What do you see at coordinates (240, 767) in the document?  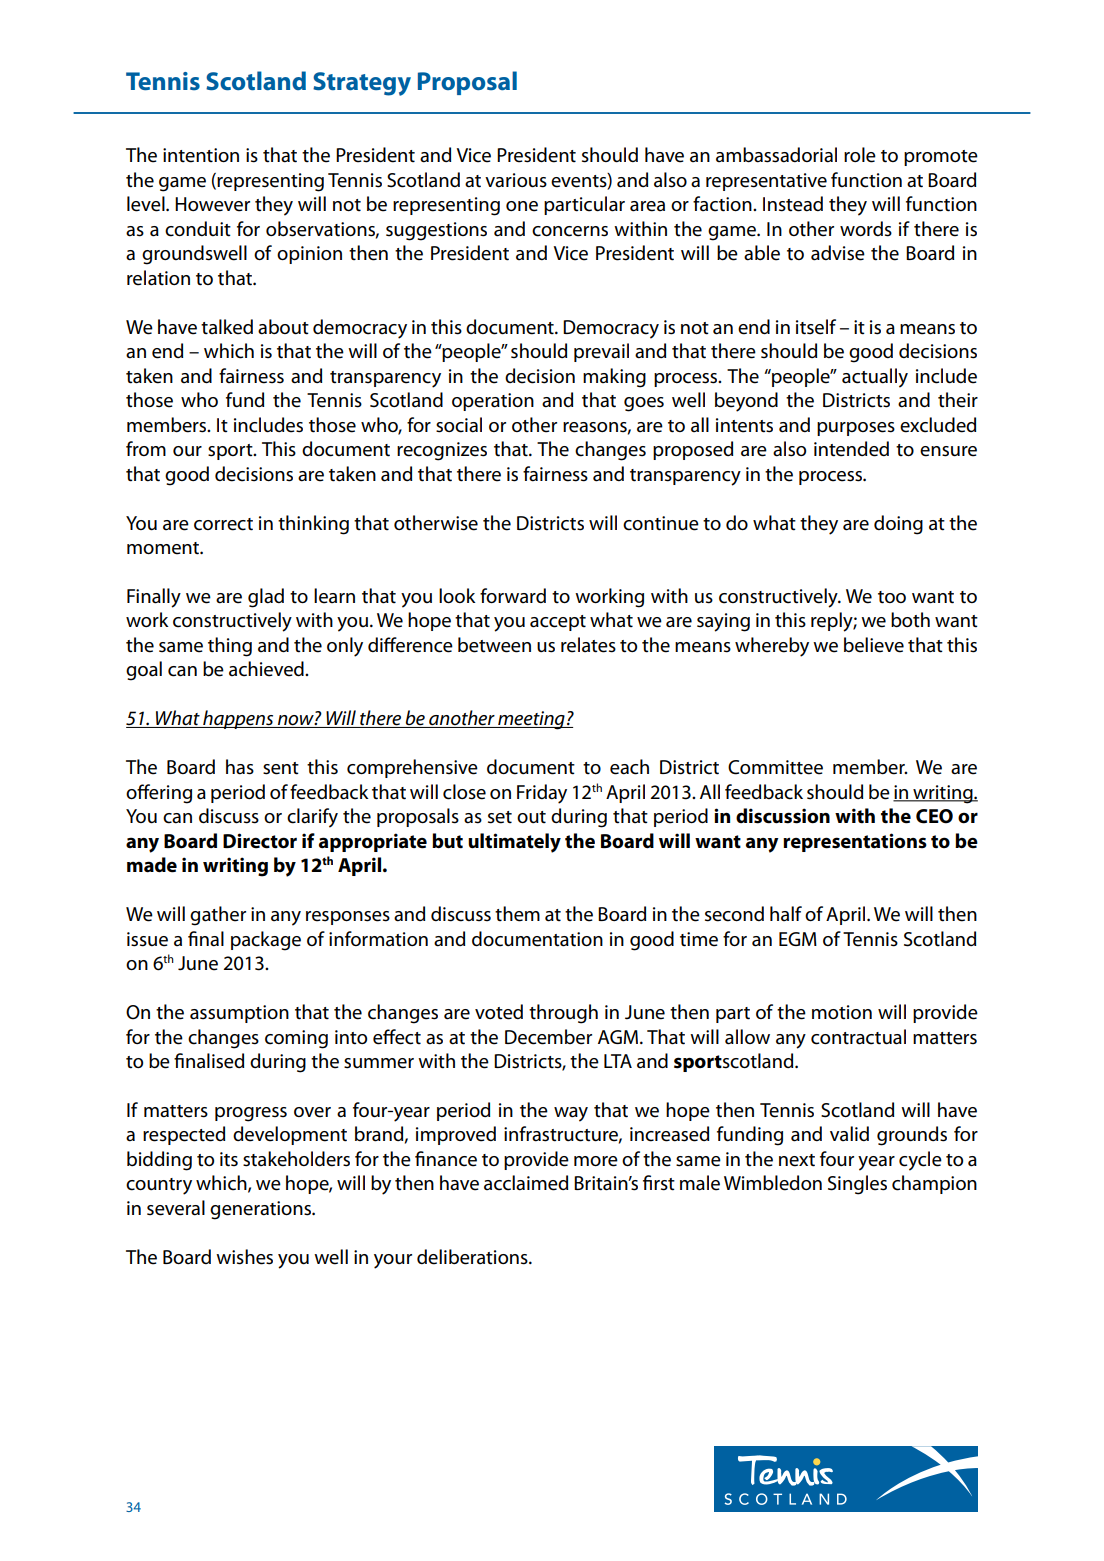 I see `has` at bounding box center [240, 767].
